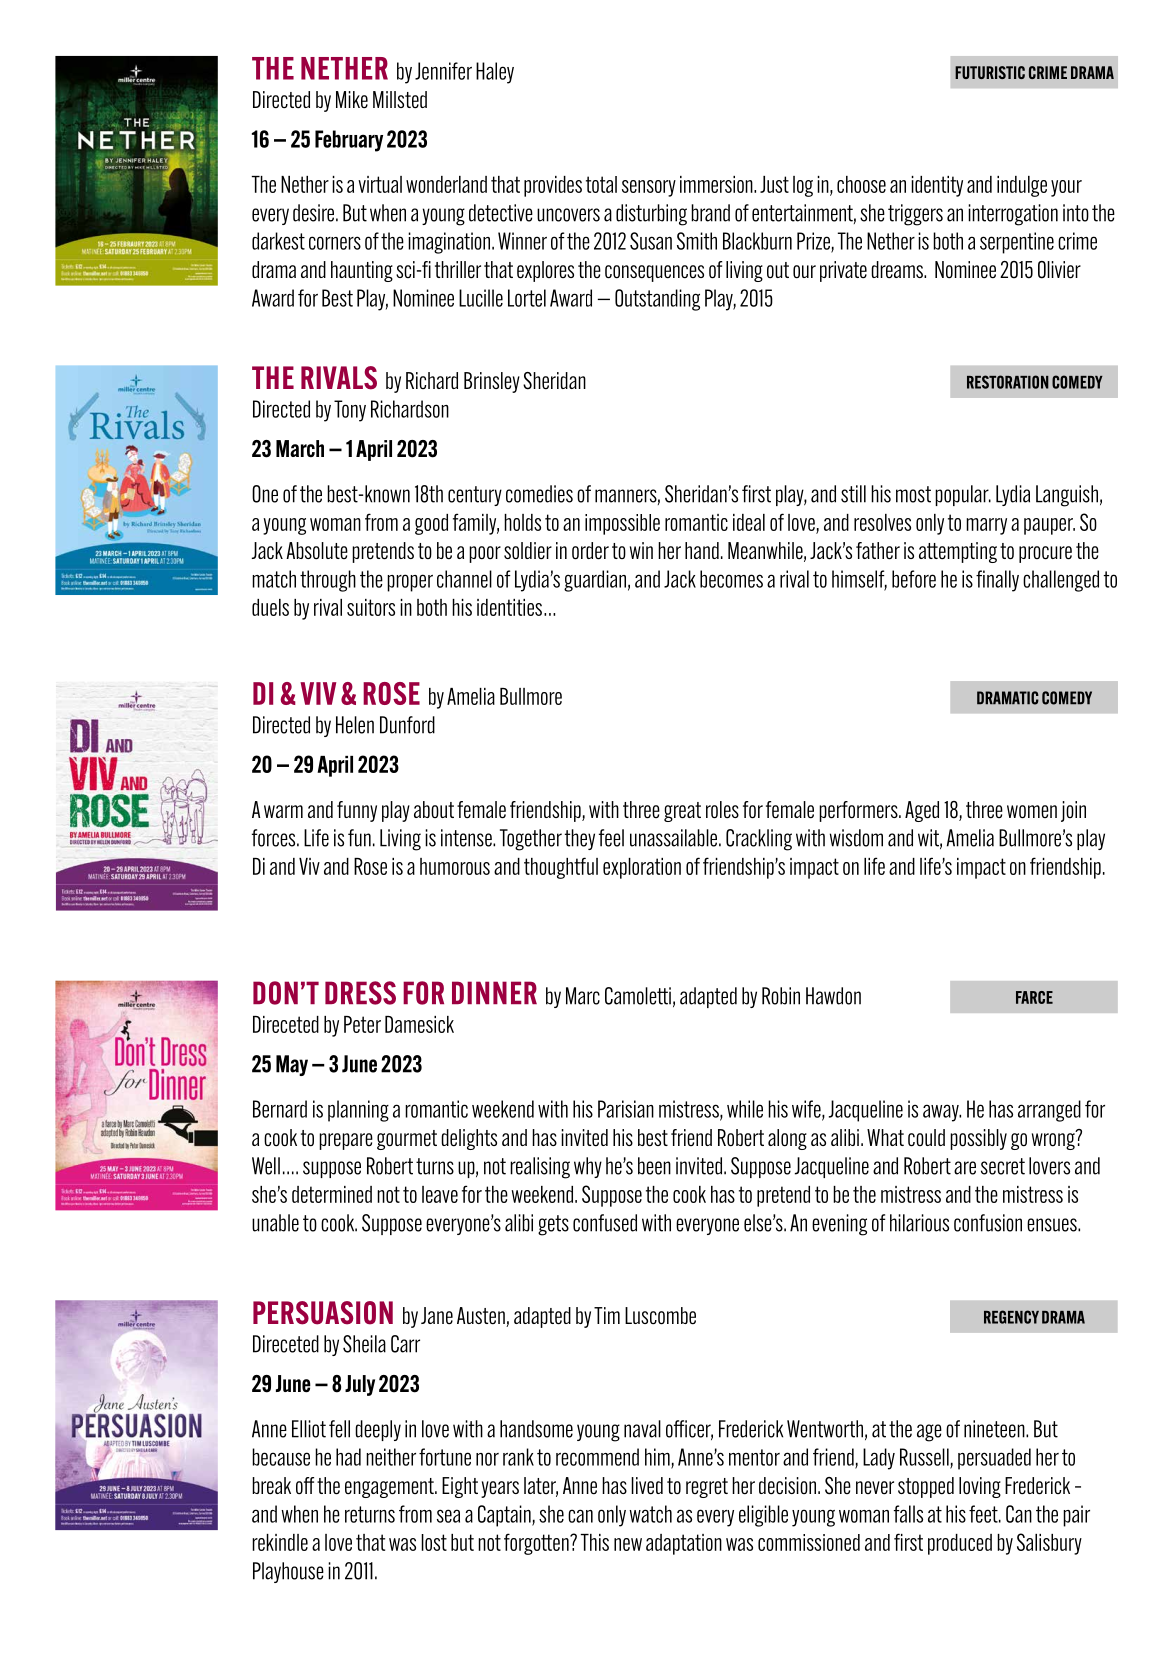 This screenshot has width=1174, height=1661. What do you see at coordinates (350, 411) in the screenshot?
I see `Tony` at bounding box center [350, 411].
